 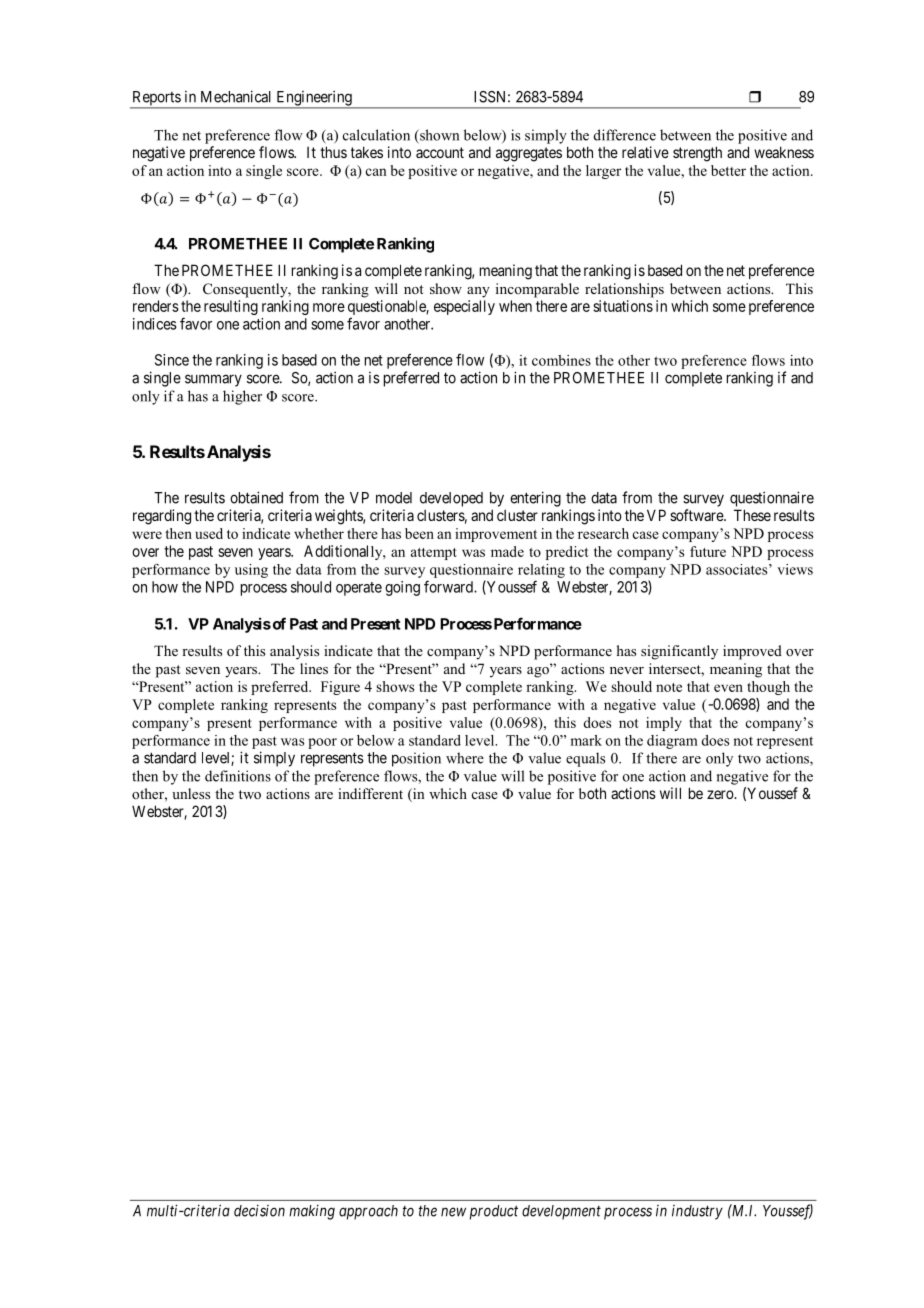 What do you see at coordinates (451, 499) in the page?
I see `developed` at bounding box center [451, 499].
